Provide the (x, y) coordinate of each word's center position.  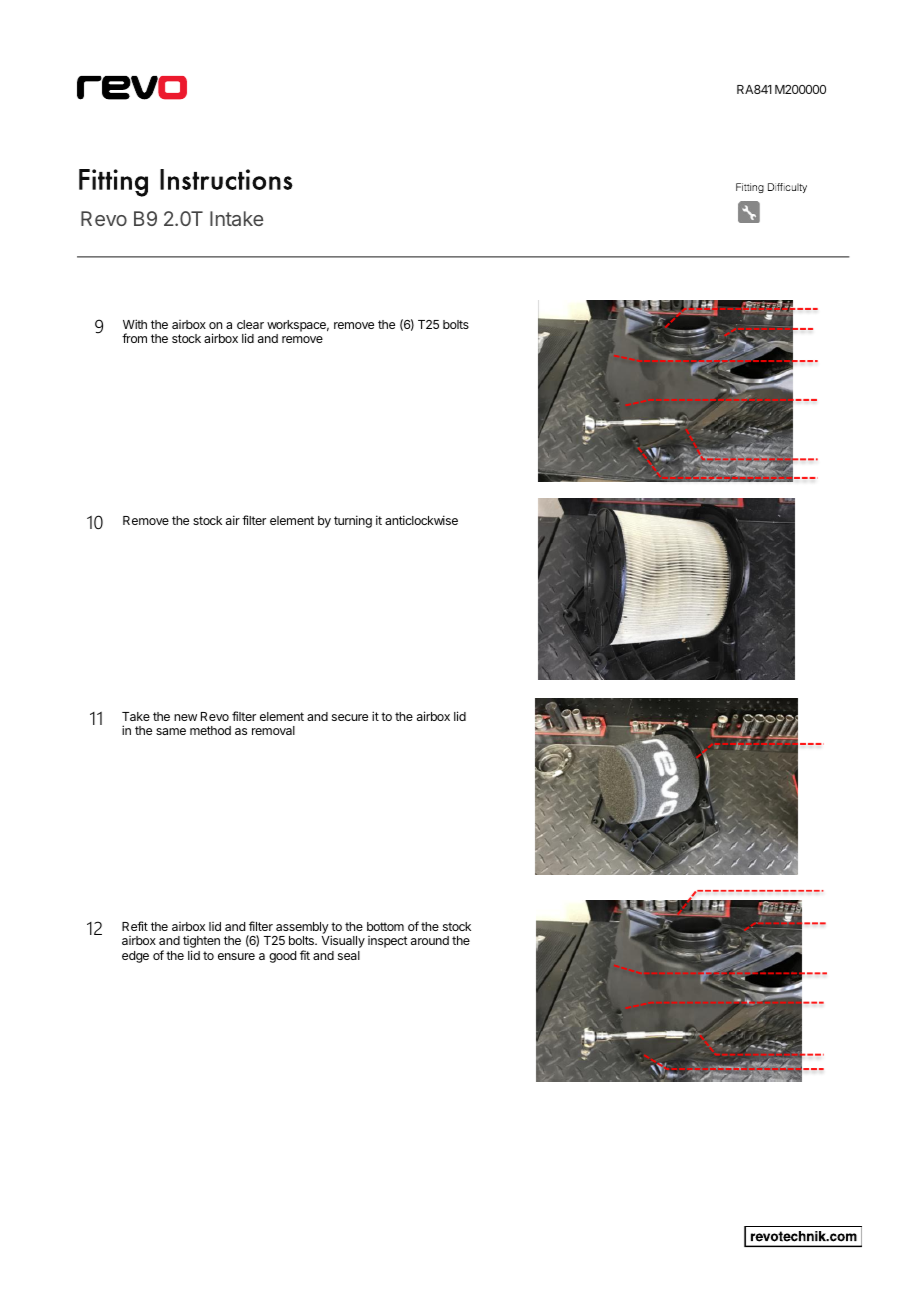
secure (350, 717)
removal (273, 730)
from (134, 338)
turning (353, 521)
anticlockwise (421, 520)
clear (250, 324)
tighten (201, 943)
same (171, 731)
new (185, 717)
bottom (385, 926)
